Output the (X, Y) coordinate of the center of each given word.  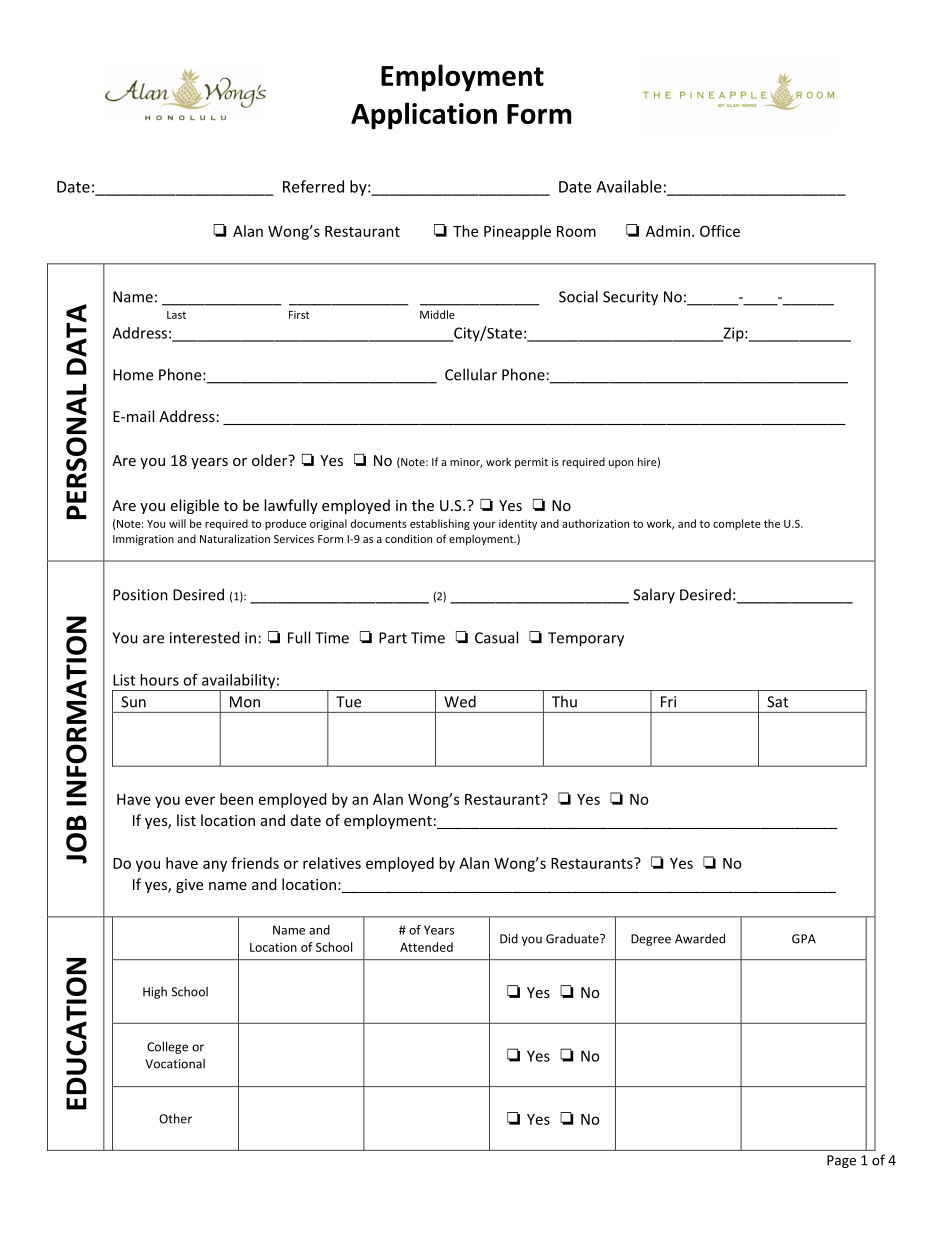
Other (175, 1118)
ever (200, 800)
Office (720, 231)
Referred (313, 186)
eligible (194, 506)
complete (737, 524)
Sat (777, 702)
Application (424, 116)
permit (531, 463)
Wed (460, 701)
